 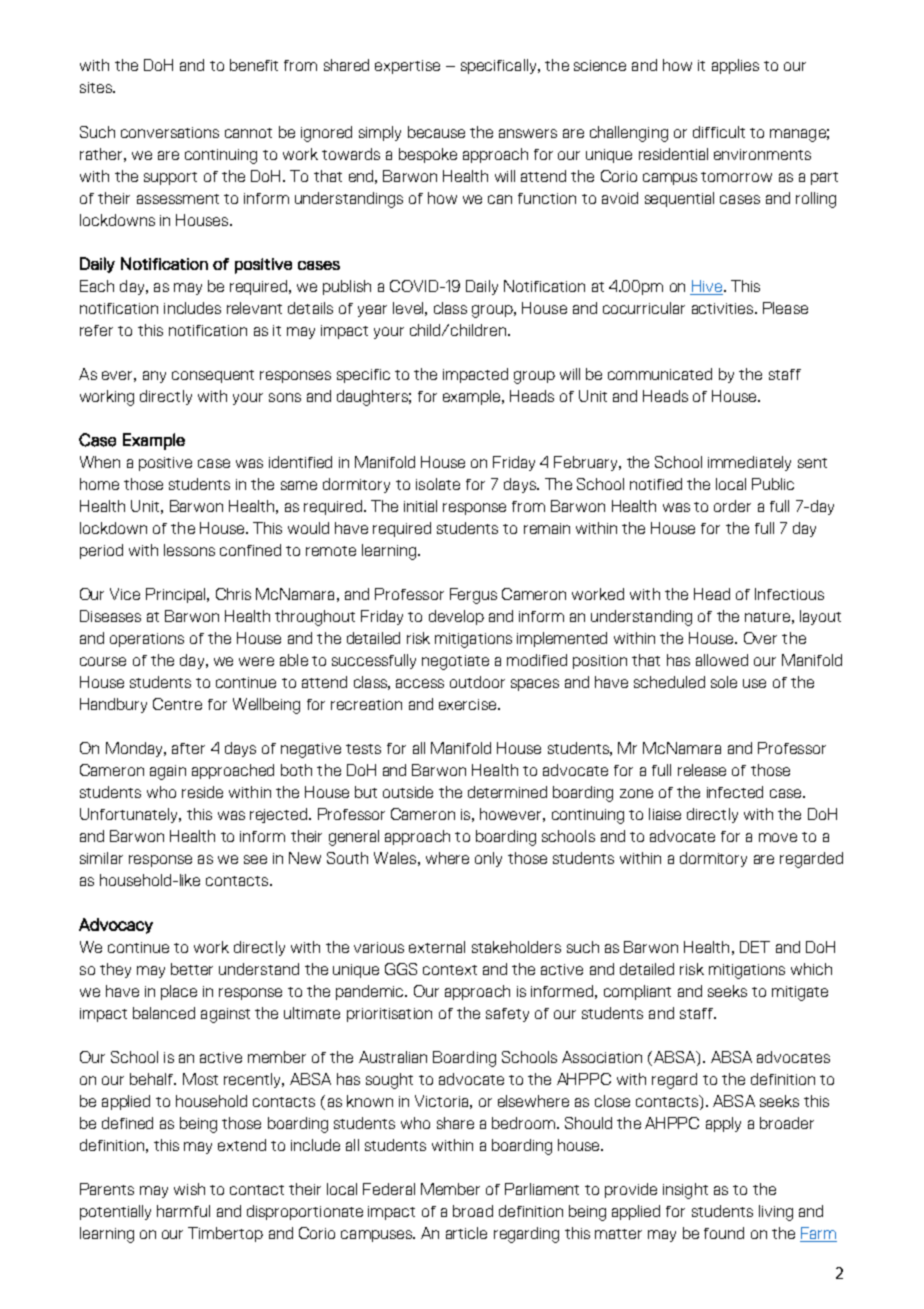 What do you see at coordinates (101, 858) in the document?
I see `similar` at bounding box center [101, 858].
